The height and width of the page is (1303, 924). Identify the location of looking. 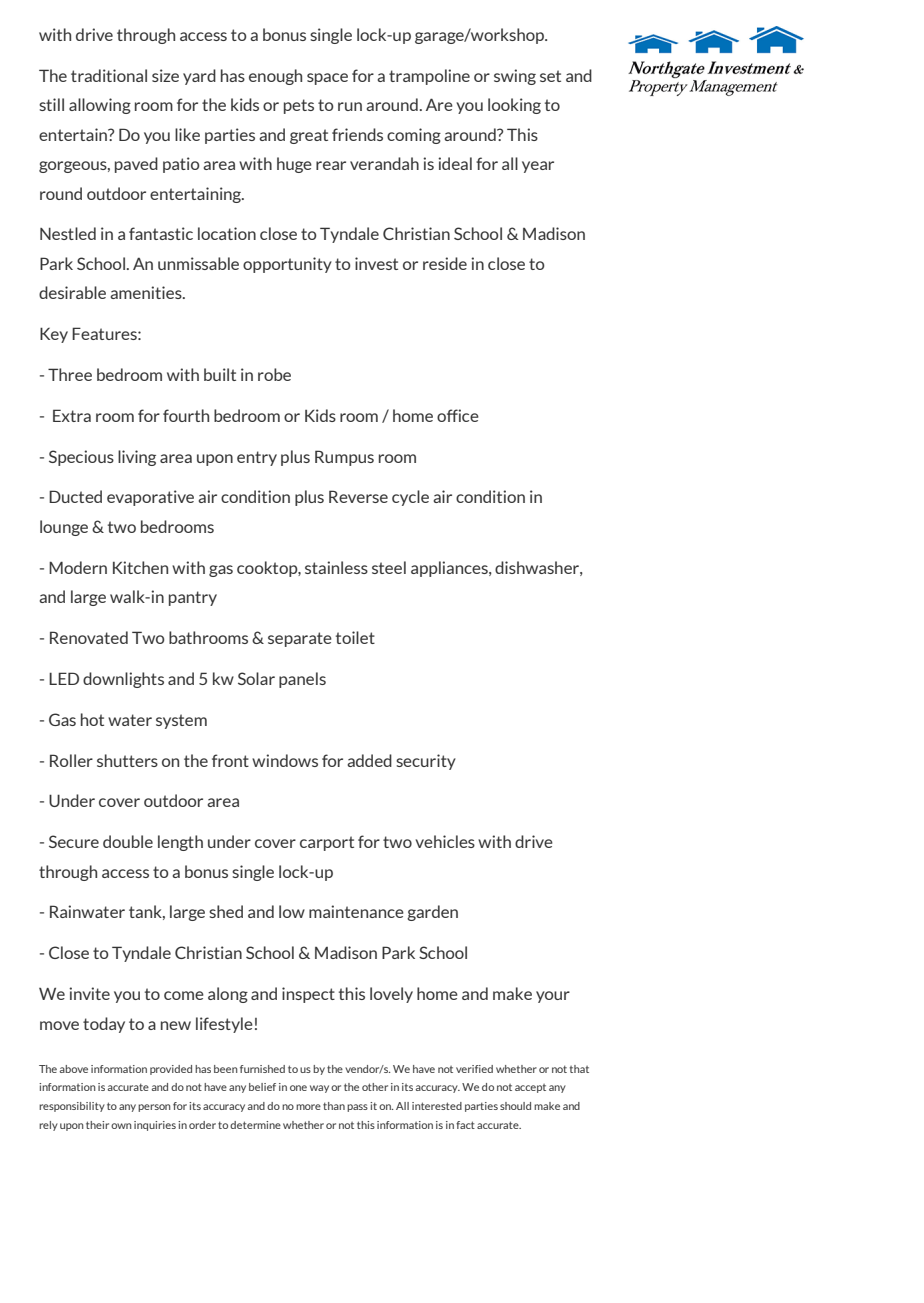
(514, 106).
